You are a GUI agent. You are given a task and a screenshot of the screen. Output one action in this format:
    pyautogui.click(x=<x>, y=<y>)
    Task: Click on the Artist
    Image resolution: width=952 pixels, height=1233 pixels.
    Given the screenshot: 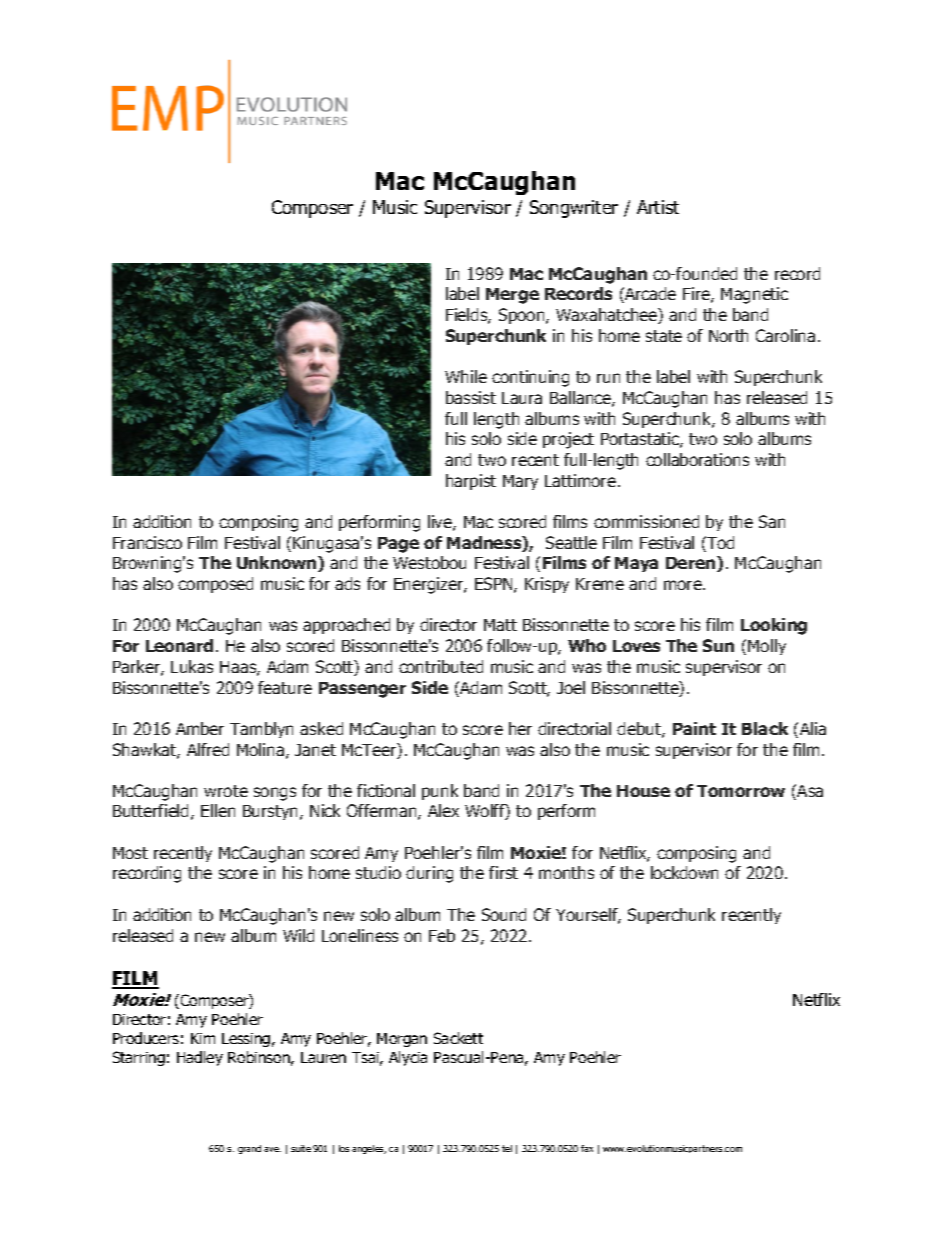 What is the action you would take?
    pyautogui.click(x=658, y=207)
